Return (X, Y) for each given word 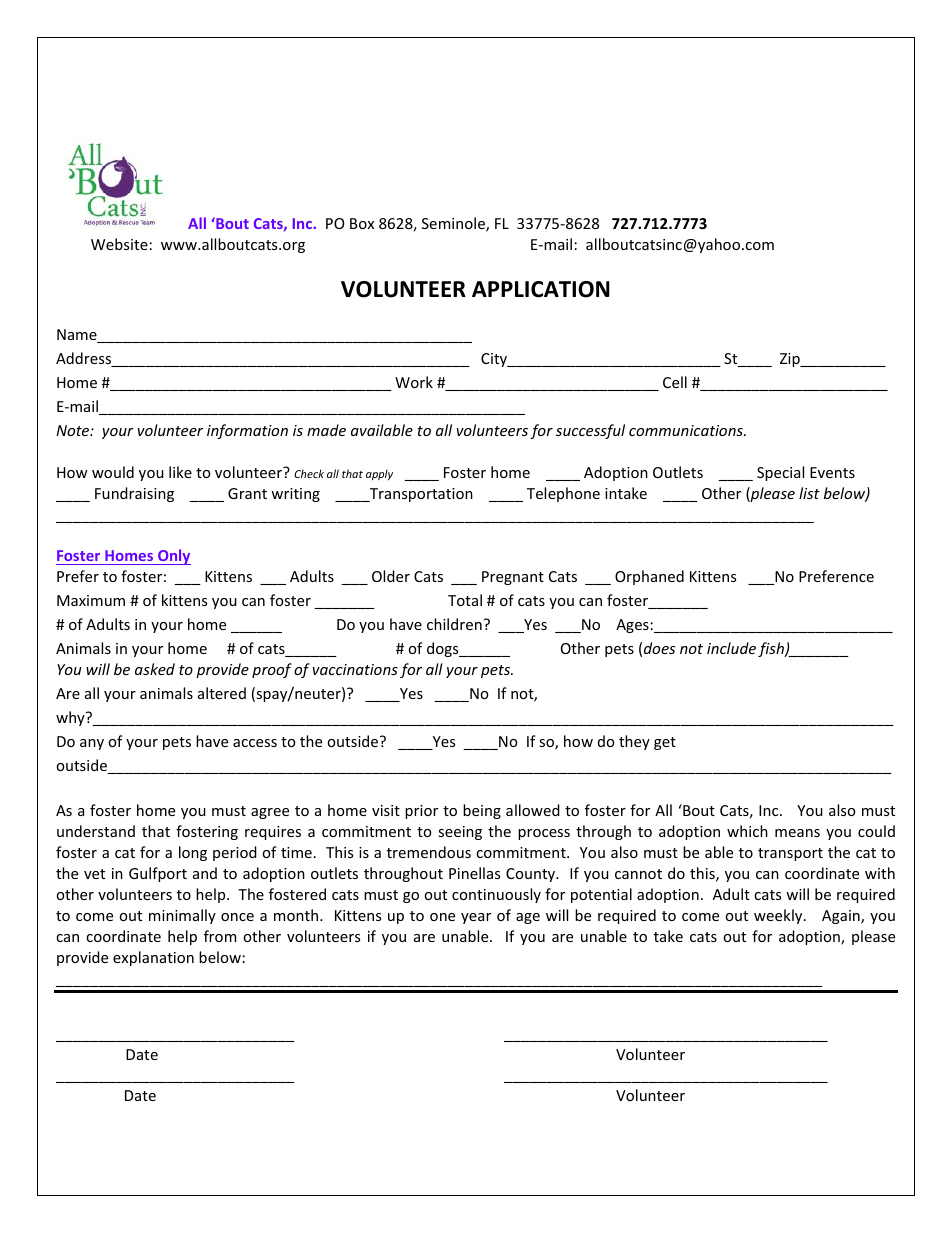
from (220, 936)
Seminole (454, 224)
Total (465, 600)
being (482, 811)
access (255, 743)
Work (414, 382)
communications (687, 430)
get (665, 743)
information (247, 431)
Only (173, 557)
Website (119, 244)
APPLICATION (541, 289)
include (731, 648)
